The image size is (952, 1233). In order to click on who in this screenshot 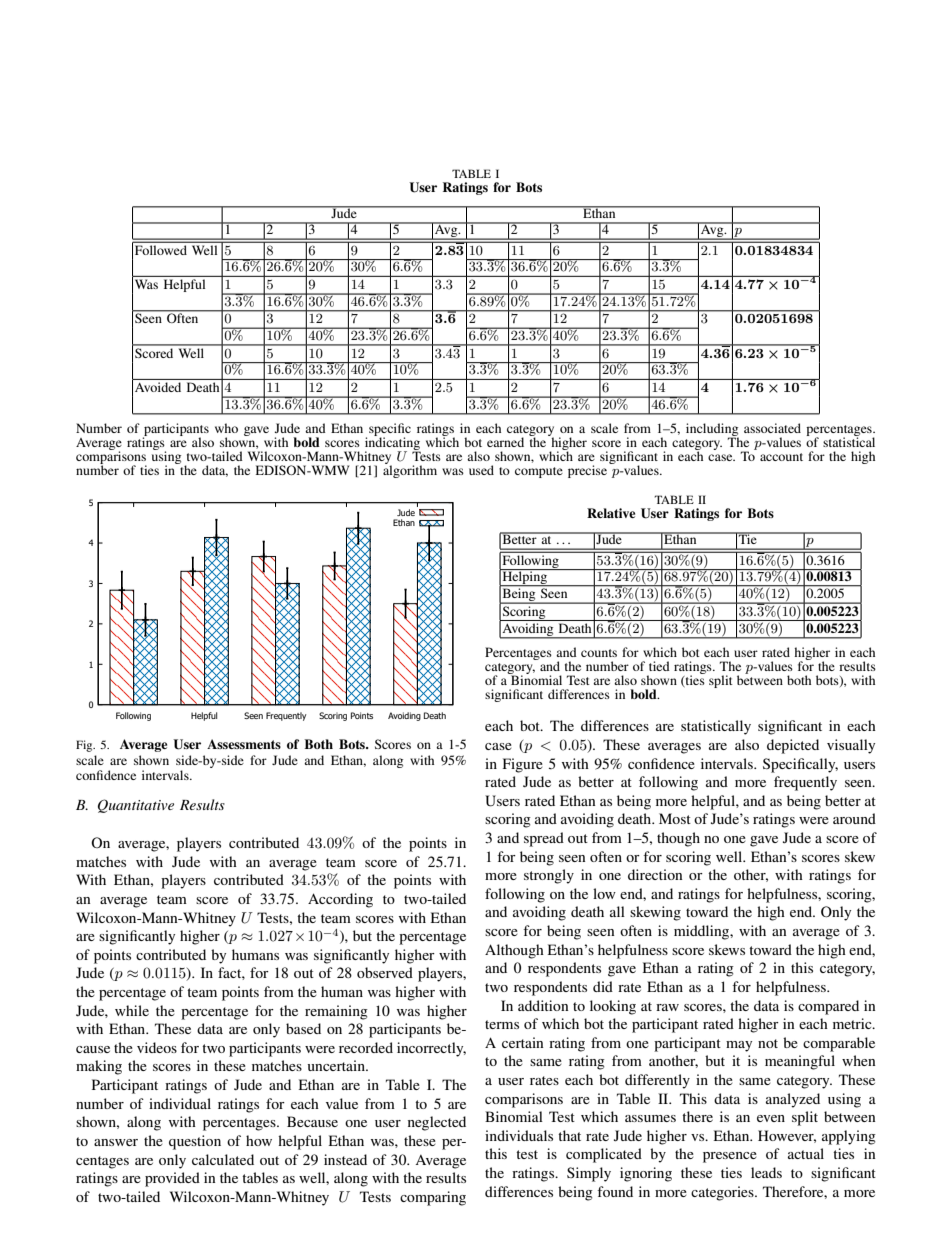, I will do `click(226, 428)`.
